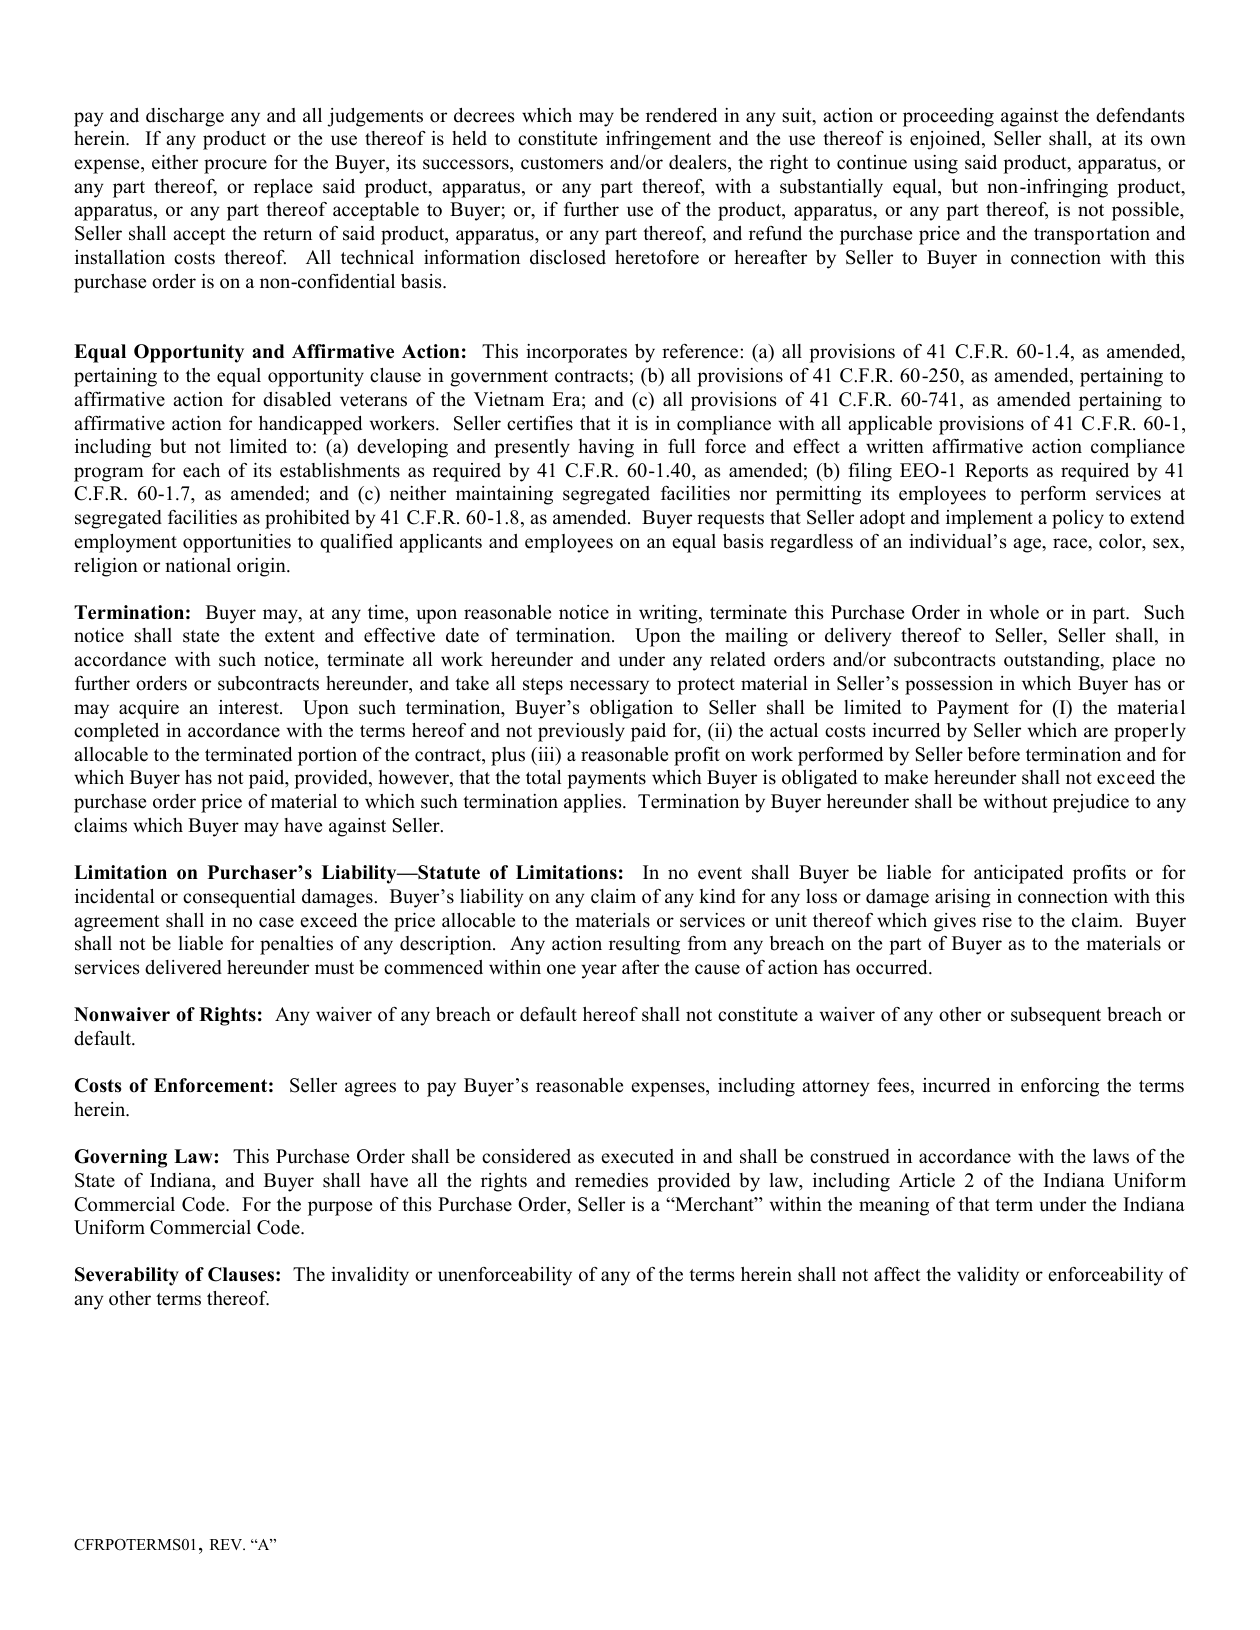  I want to click on year, so click(599, 971).
